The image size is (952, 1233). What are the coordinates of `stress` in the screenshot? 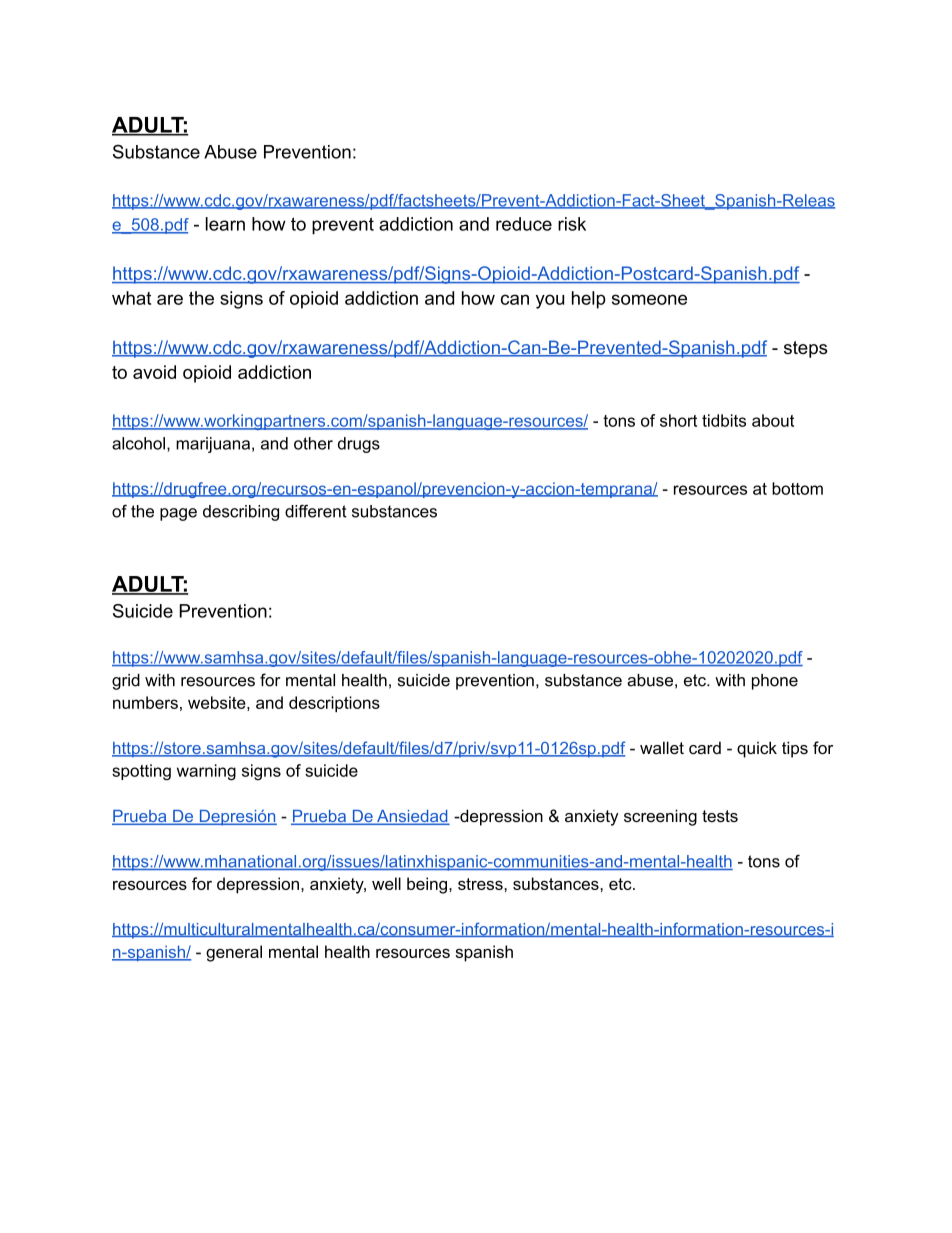 It's located at (481, 884).
